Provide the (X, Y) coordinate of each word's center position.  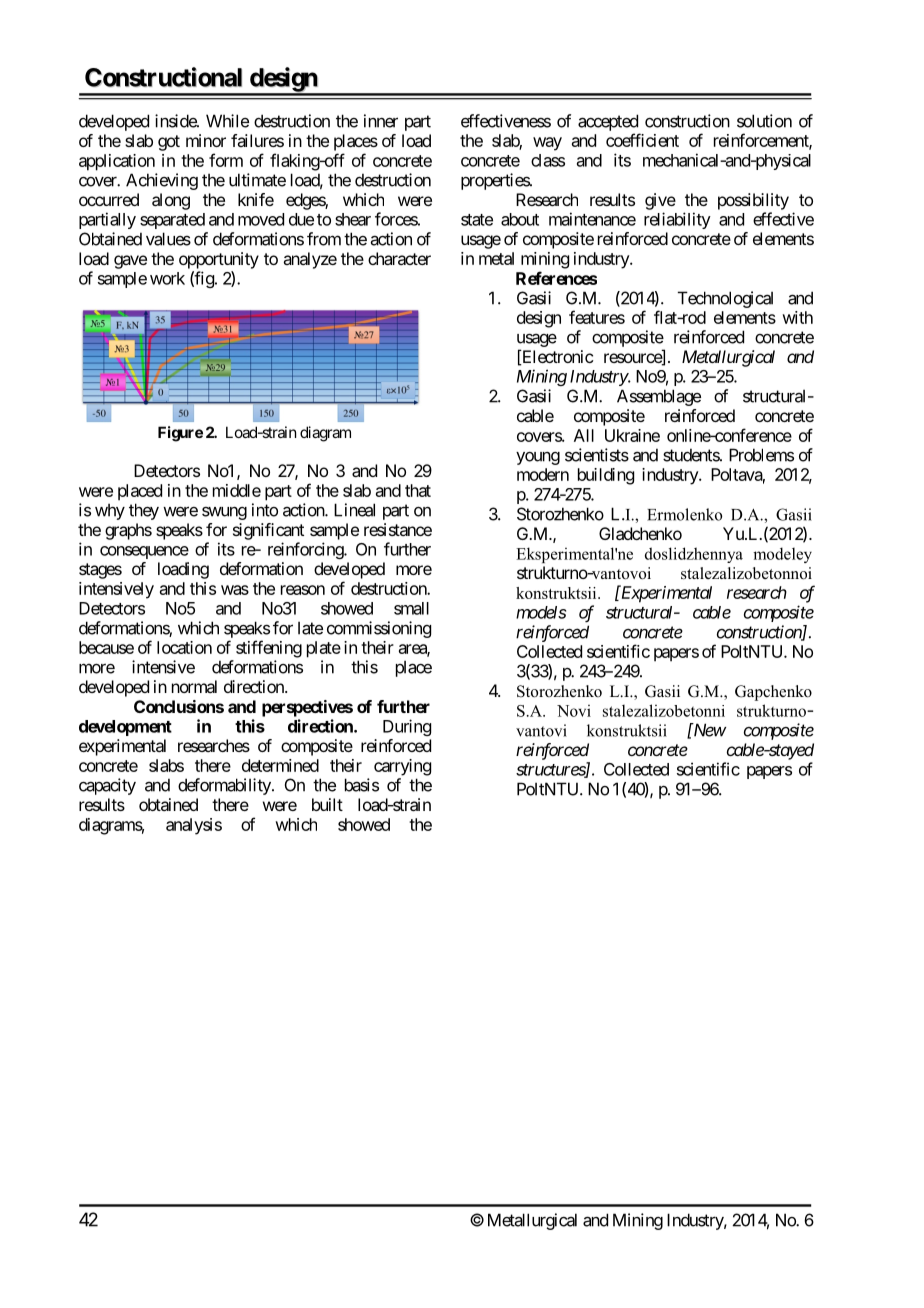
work (167, 278)
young (538, 458)
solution (764, 121)
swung (224, 513)
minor (206, 140)
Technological (725, 299)
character (399, 258)
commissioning (379, 629)
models (541, 612)
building (606, 476)
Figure (180, 434)
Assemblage (659, 397)
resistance (398, 529)
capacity (107, 786)
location (184, 647)
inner (381, 121)
